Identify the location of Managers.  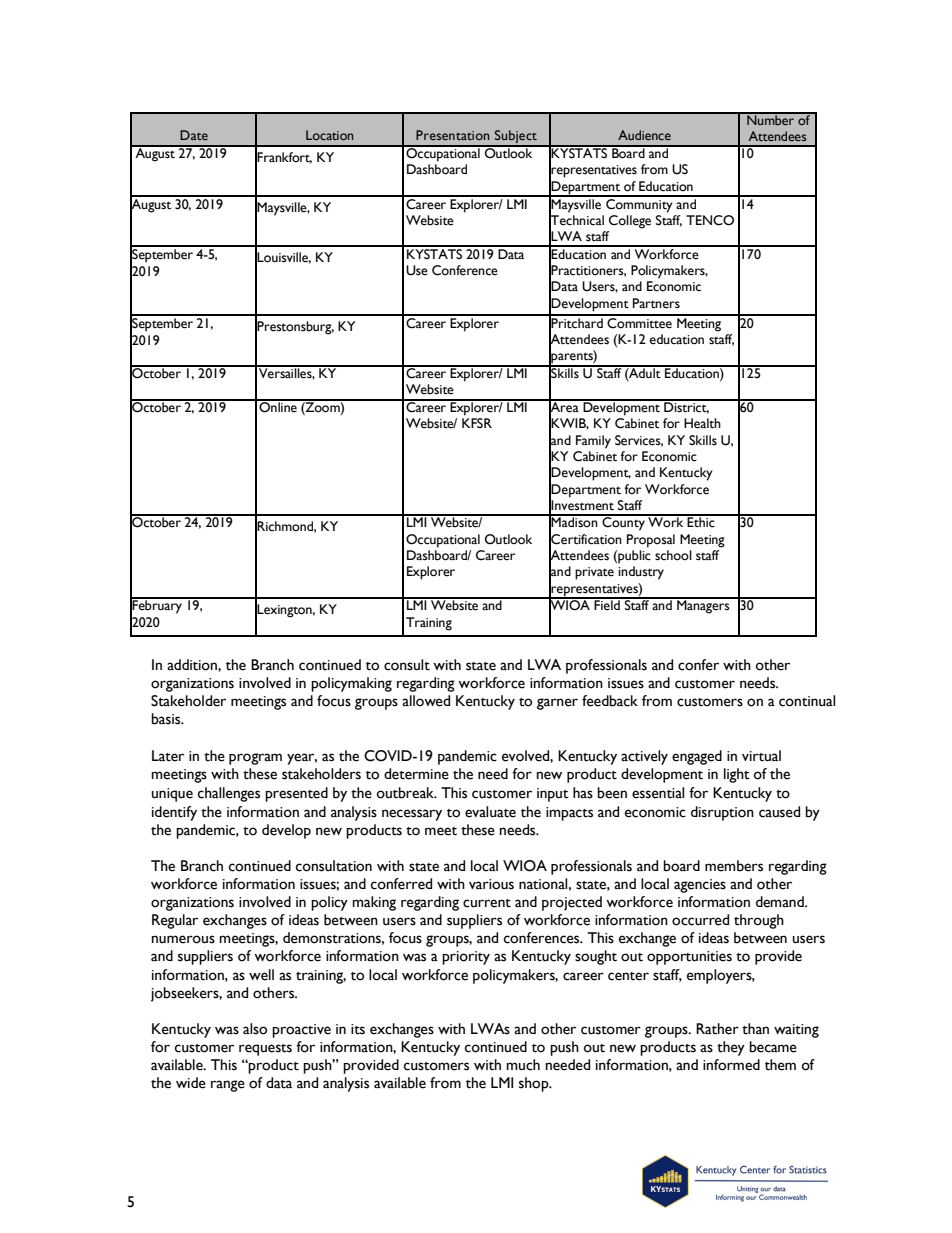
(703, 606).
